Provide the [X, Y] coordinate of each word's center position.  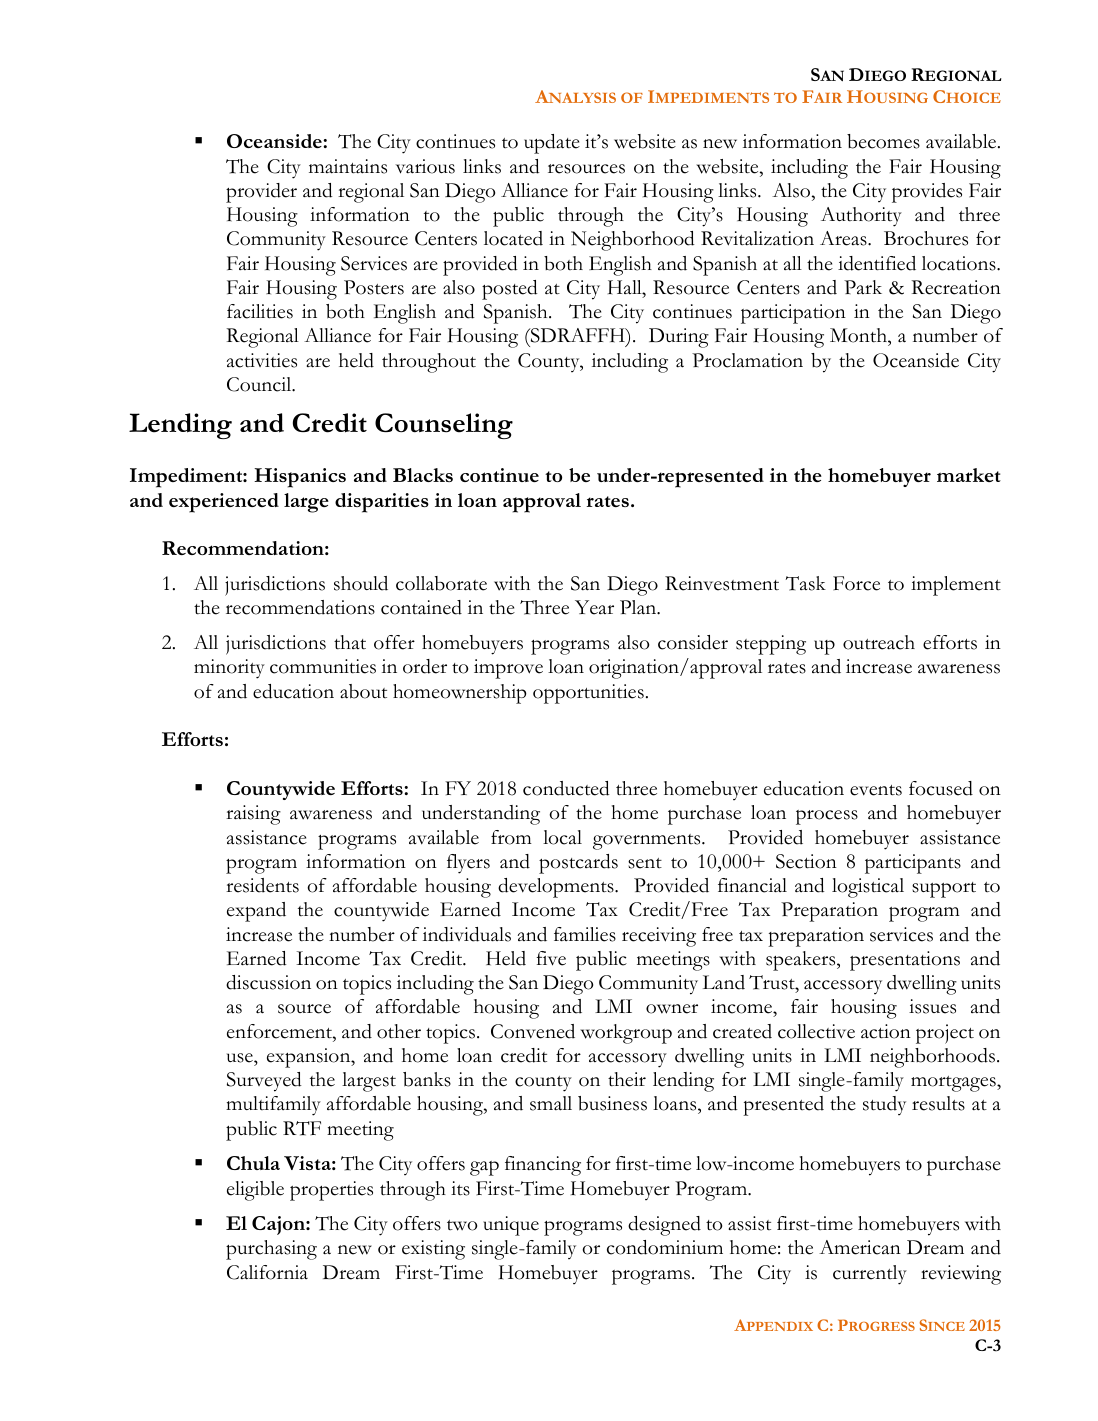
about [363, 691]
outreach [879, 642]
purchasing [271, 1250]
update [552, 144]
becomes [883, 141]
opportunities [588, 694]
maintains [348, 166]
